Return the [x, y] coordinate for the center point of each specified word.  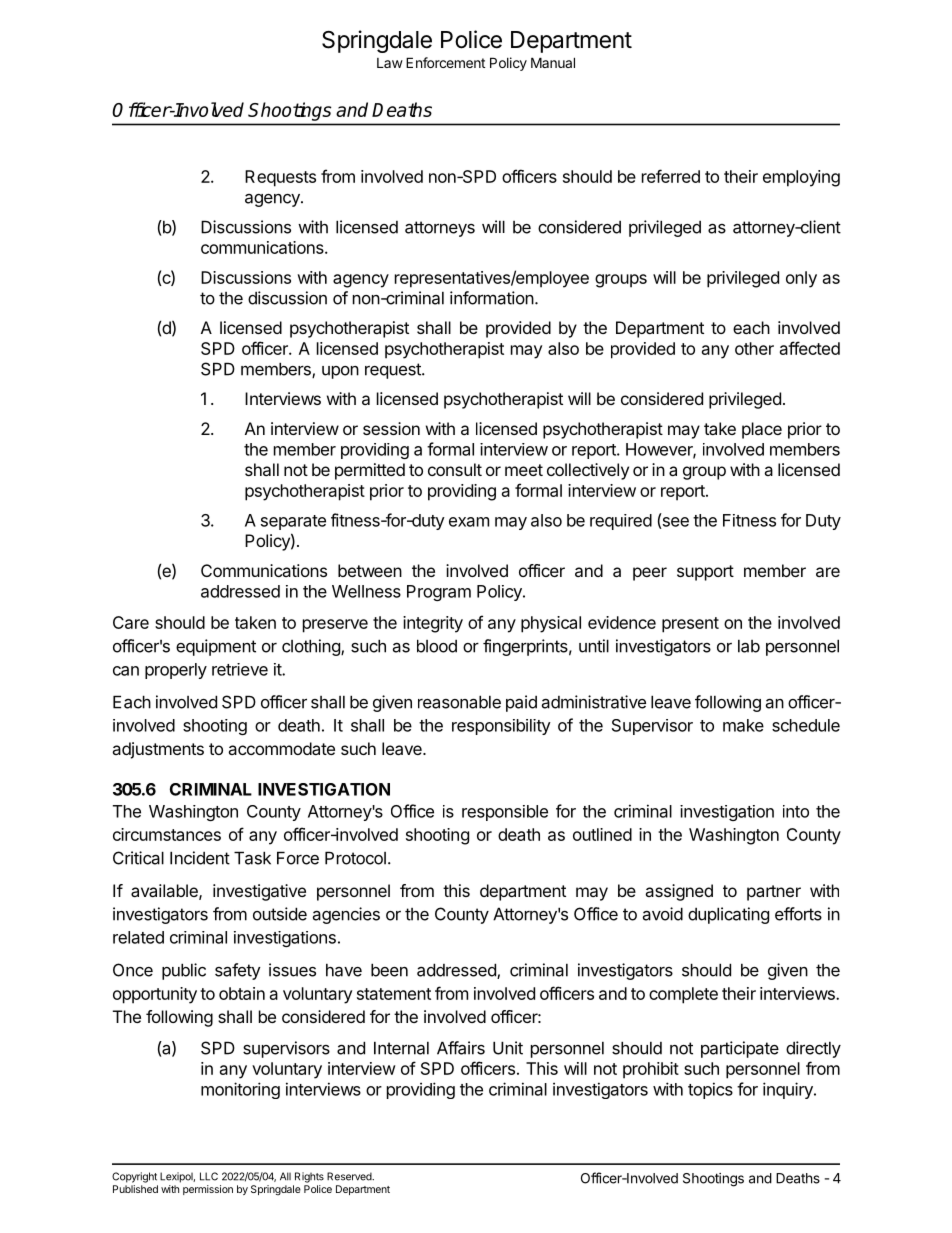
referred [671, 176]
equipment [216, 647]
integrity [433, 624]
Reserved [350, 1176]
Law [390, 63]
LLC [209, 1176]
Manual [553, 62]
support [705, 573]
